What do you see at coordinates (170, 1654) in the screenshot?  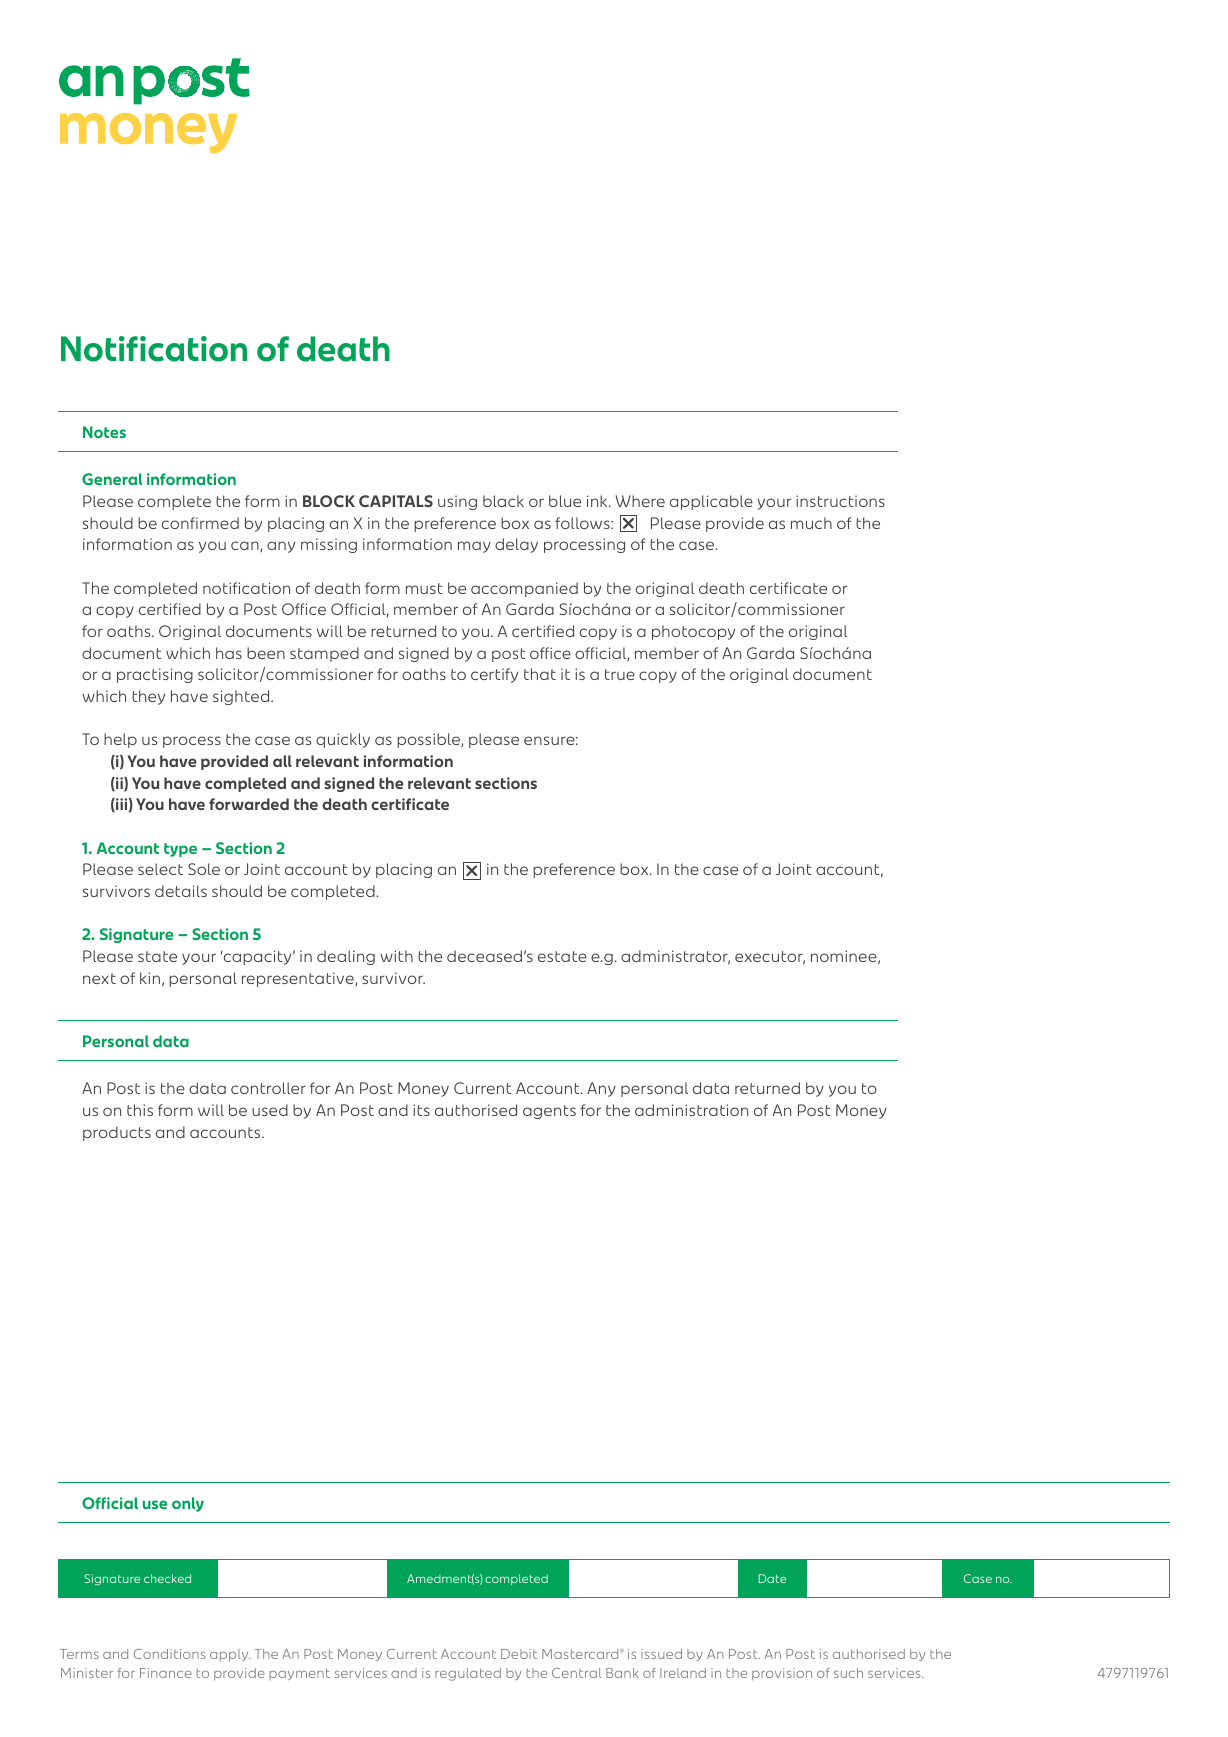 I see `Conditions` at bounding box center [170, 1654].
